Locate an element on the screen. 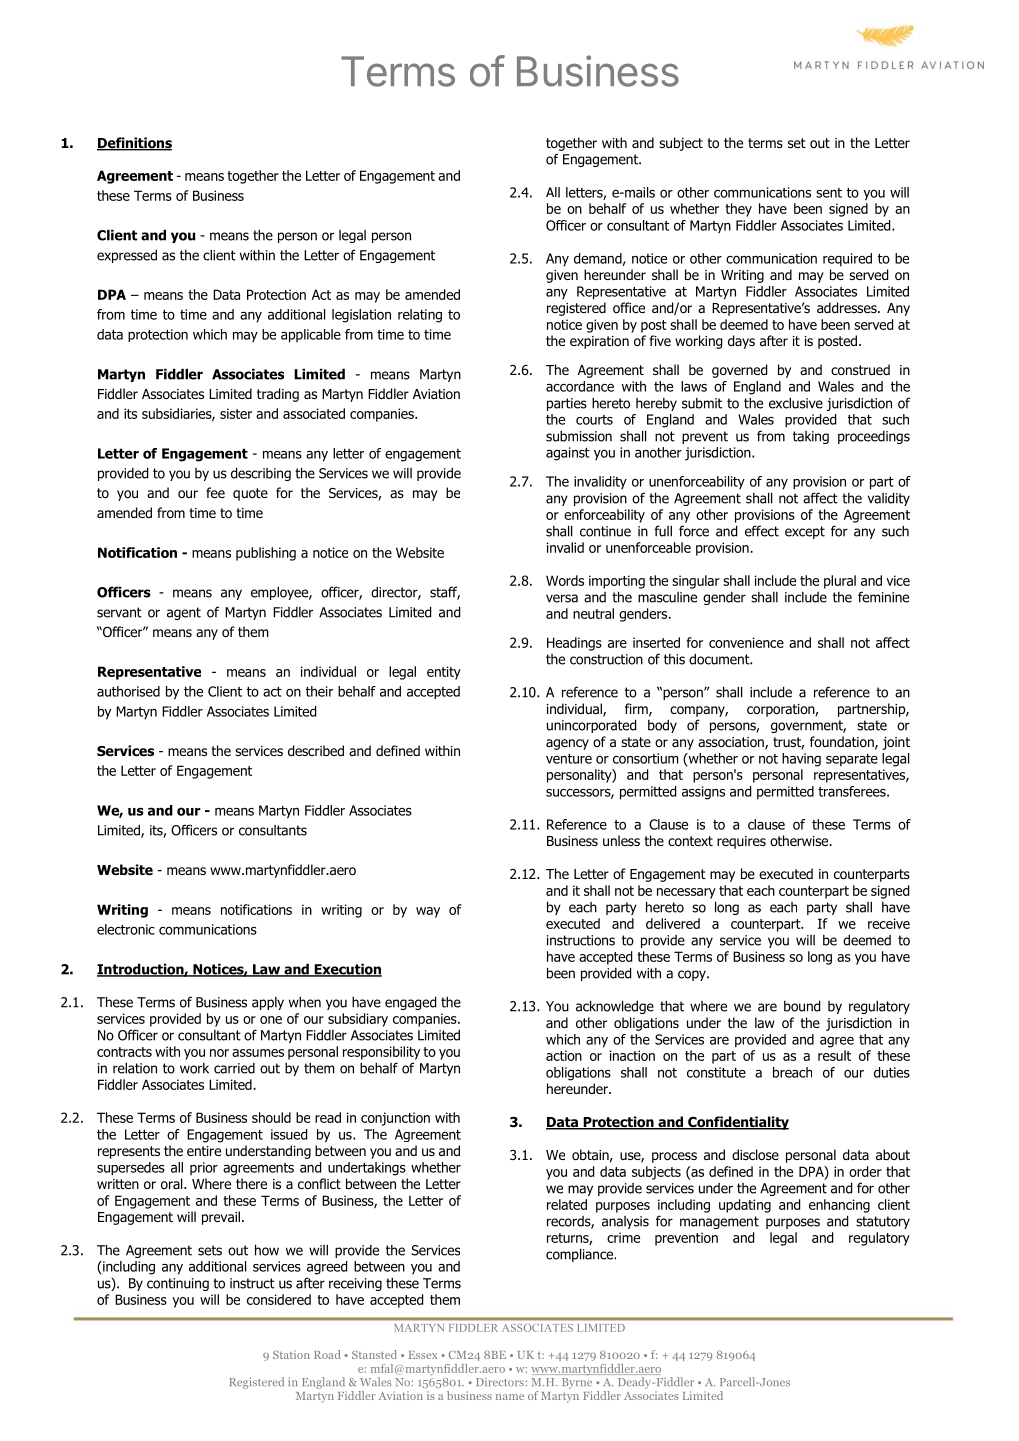  relating is located at coordinates (420, 316).
